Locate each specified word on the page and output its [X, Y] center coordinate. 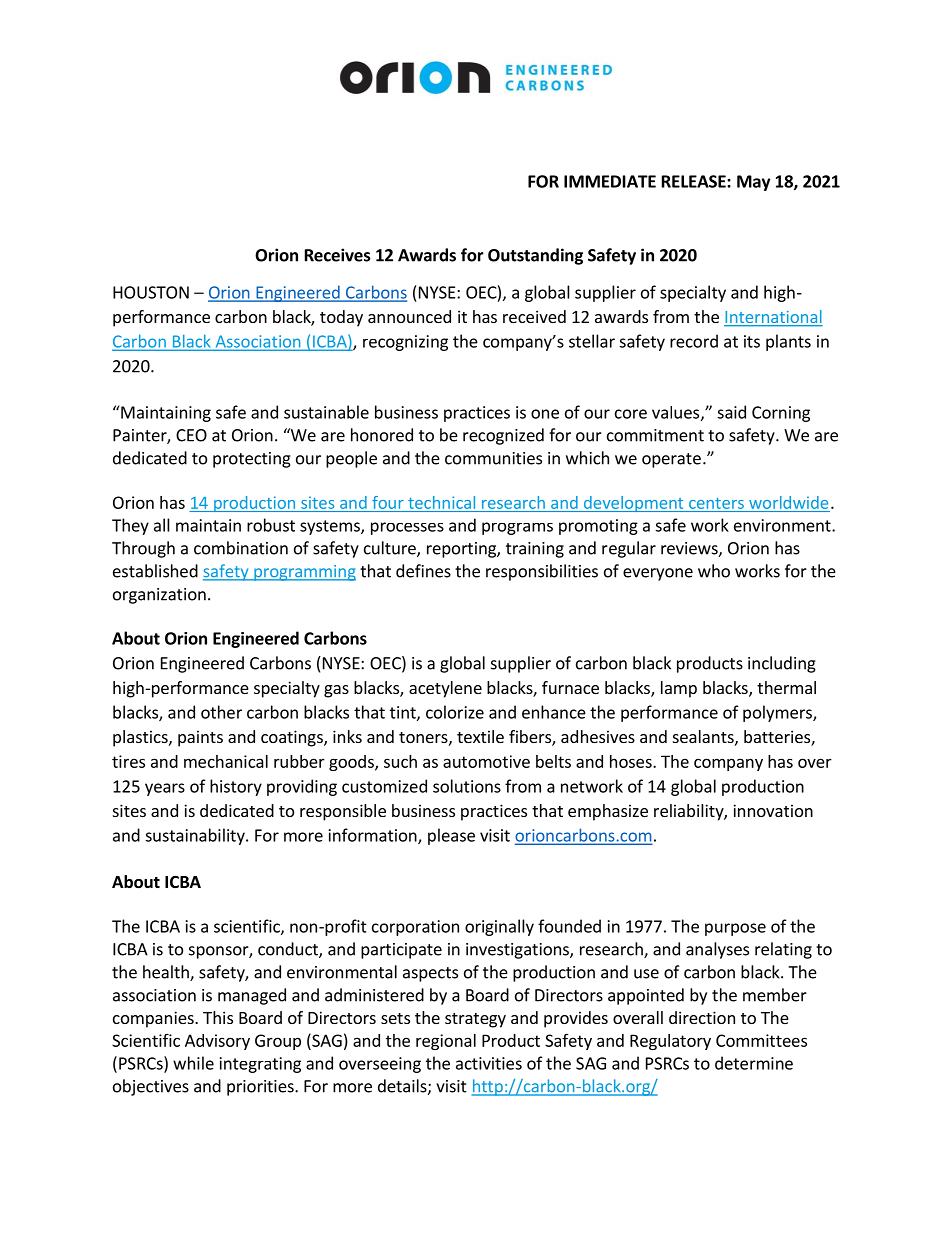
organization [159, 596]
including [782, 664]
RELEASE [695, 181]
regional [446, 1042]
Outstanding [535, 256]
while [193, 1063]
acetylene [445, 689]
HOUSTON [151, 292]
